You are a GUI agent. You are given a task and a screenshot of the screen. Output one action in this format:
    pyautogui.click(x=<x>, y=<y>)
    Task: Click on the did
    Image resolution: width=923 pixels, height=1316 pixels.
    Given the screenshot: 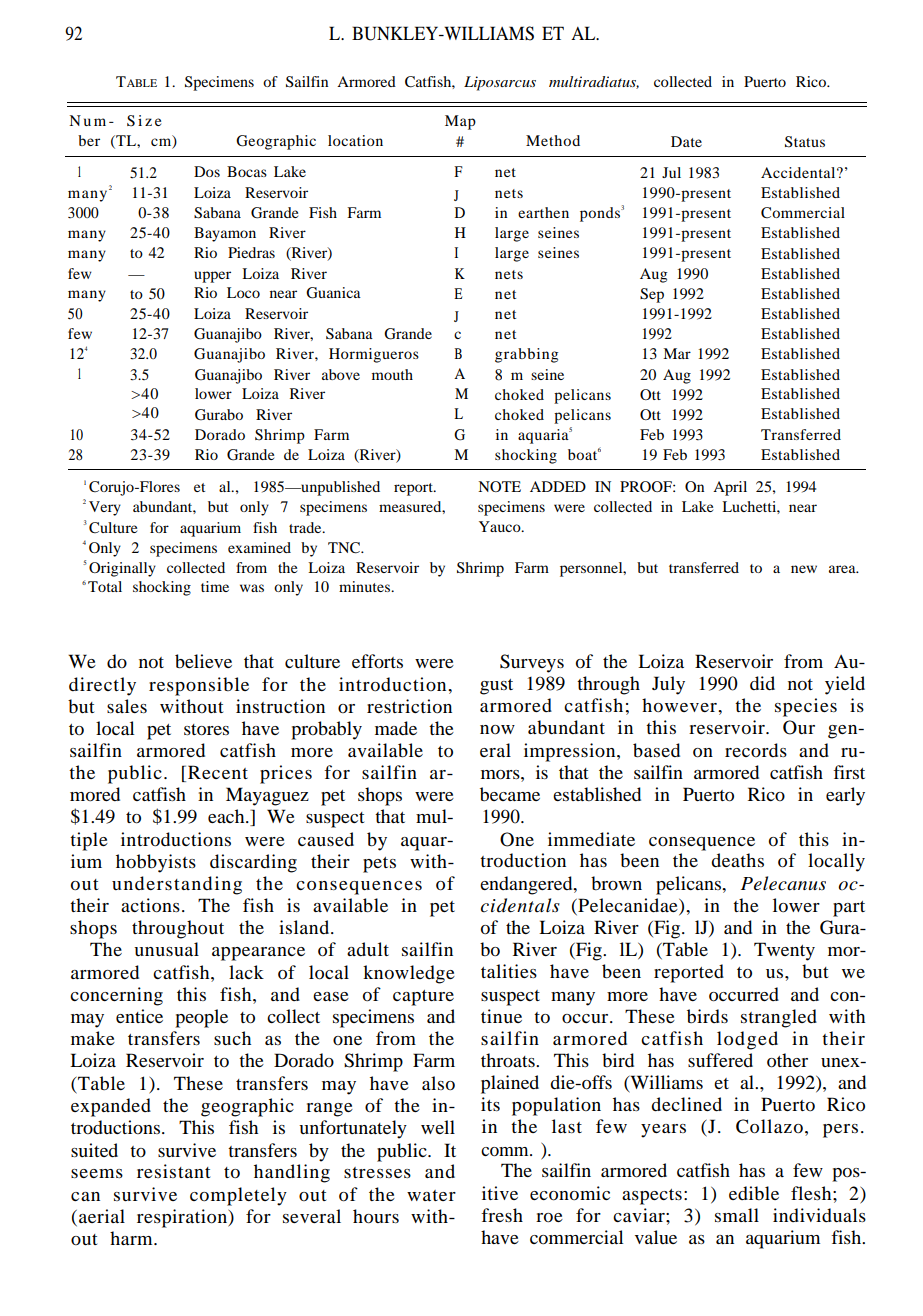 What is the action you would take?
    pyautogui.click(x=762, y=683)
